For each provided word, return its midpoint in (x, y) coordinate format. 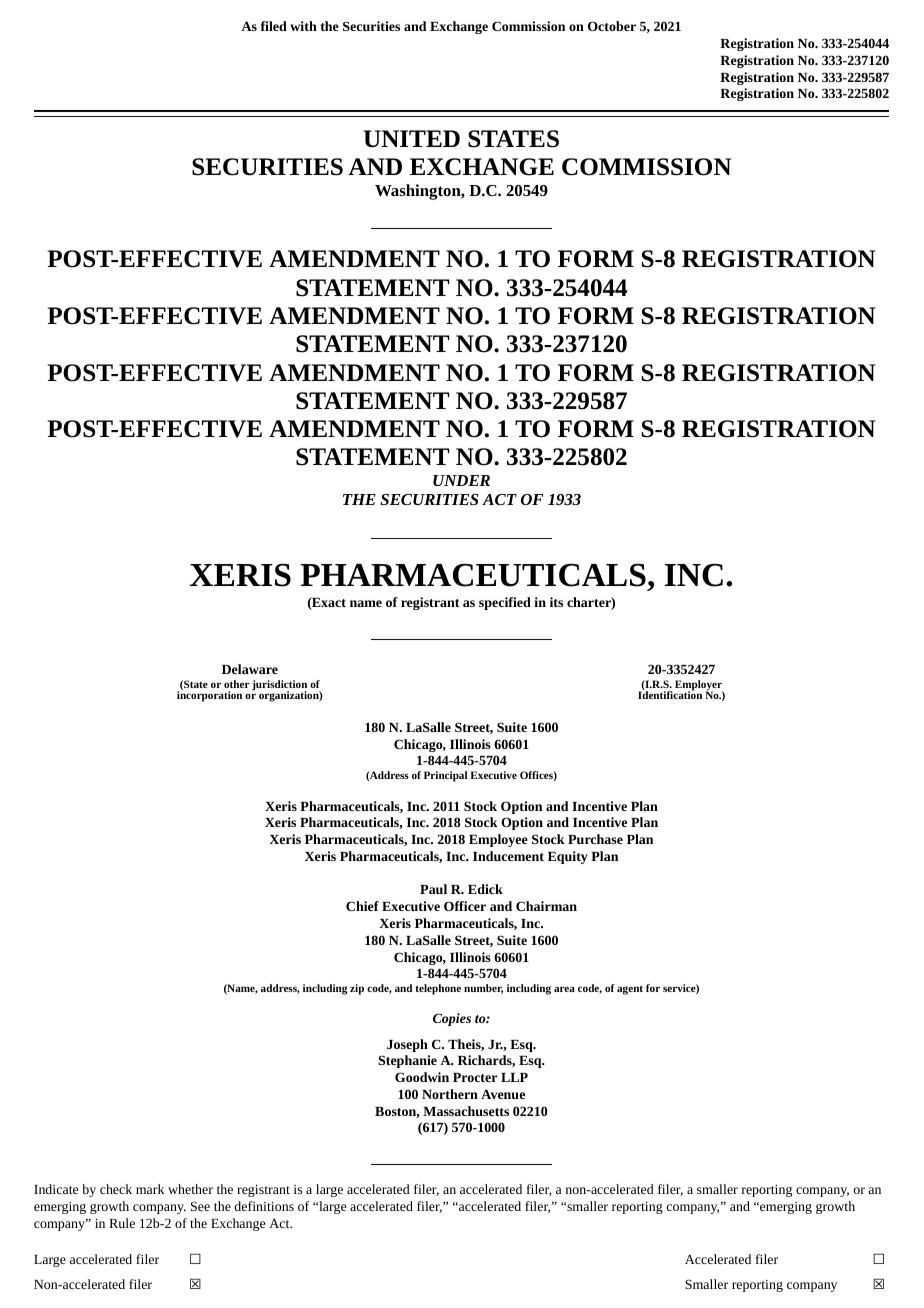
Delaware (250, 669)
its (556, 602)
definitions (264, 1206)
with (303, 26)
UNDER (461, 480)
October (612, 26)
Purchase (595, 839)
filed (274, 26)
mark (150, 1189)
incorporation (209, 696)
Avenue (503, 1094)
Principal (445, 776)
